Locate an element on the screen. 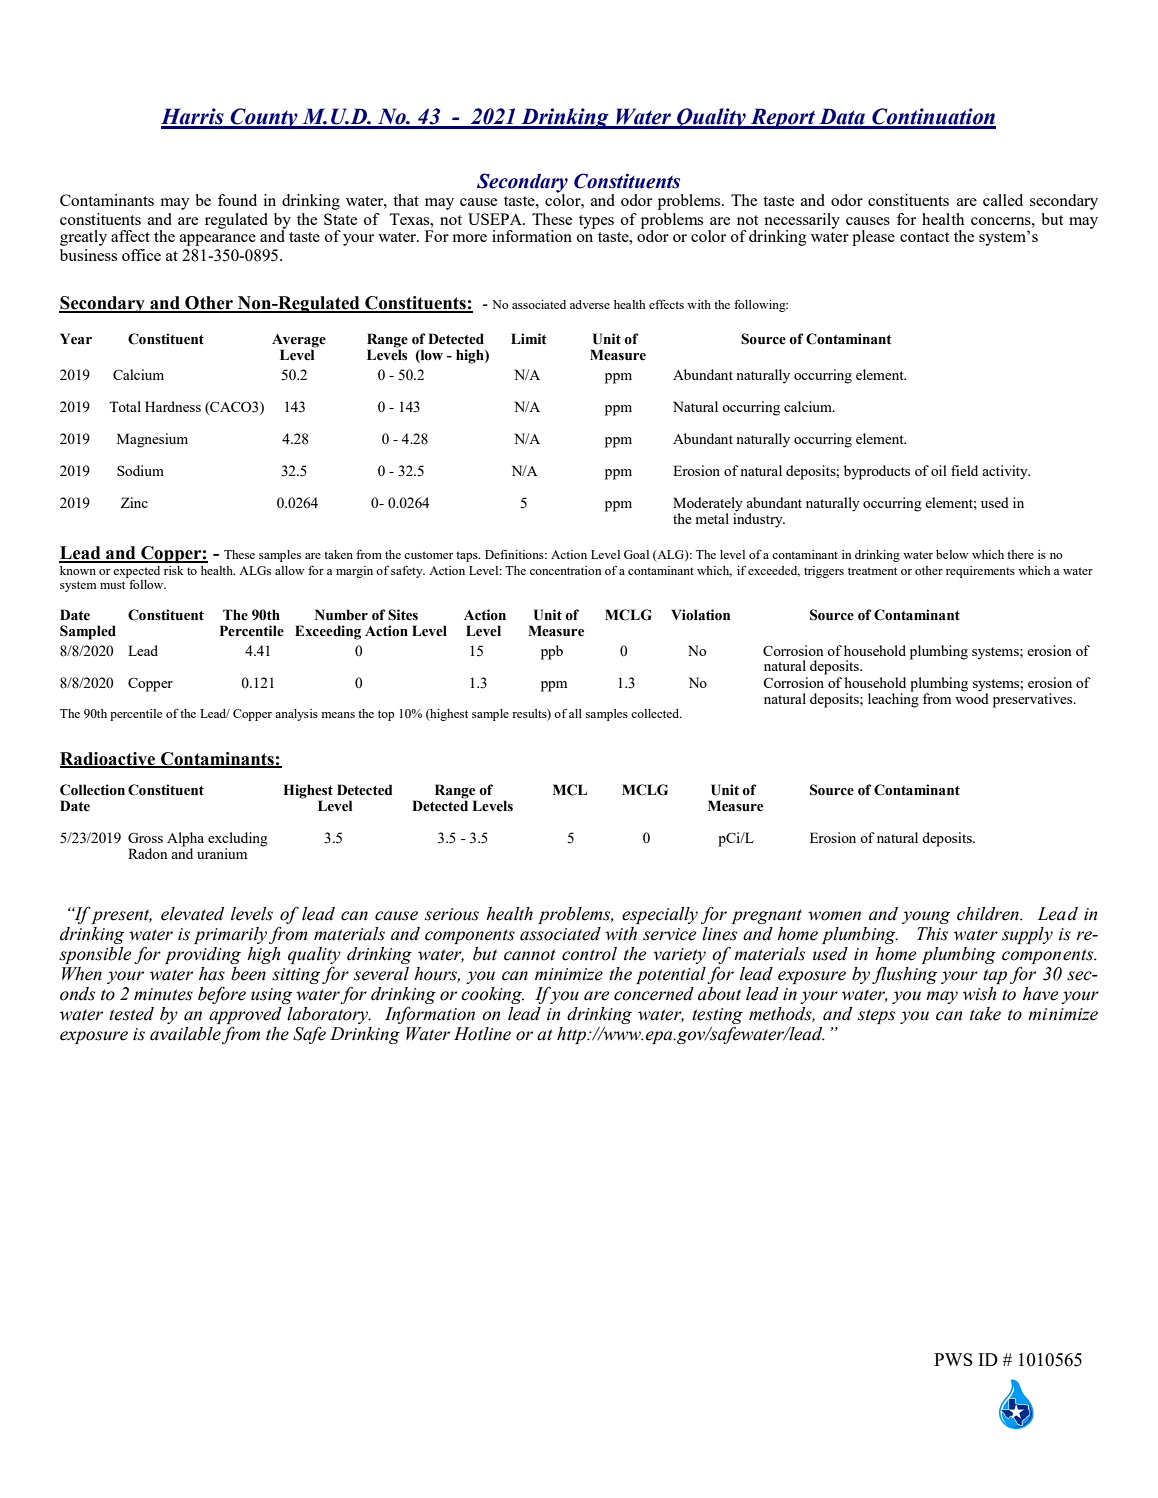  collected is located at coordinates (656, 713).
